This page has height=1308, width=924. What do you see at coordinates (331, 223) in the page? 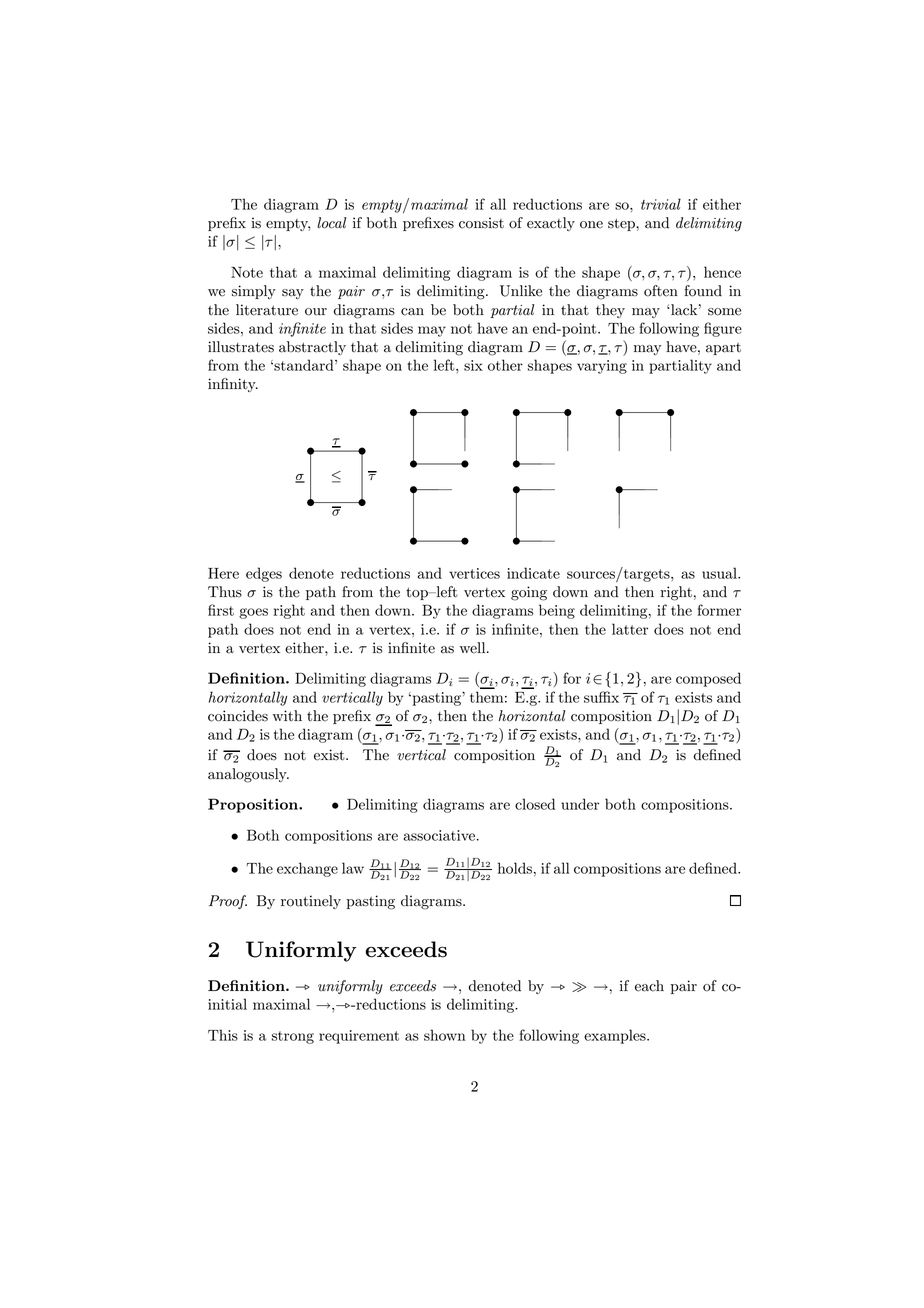
I see `local` at bounding box center [331, 223].
